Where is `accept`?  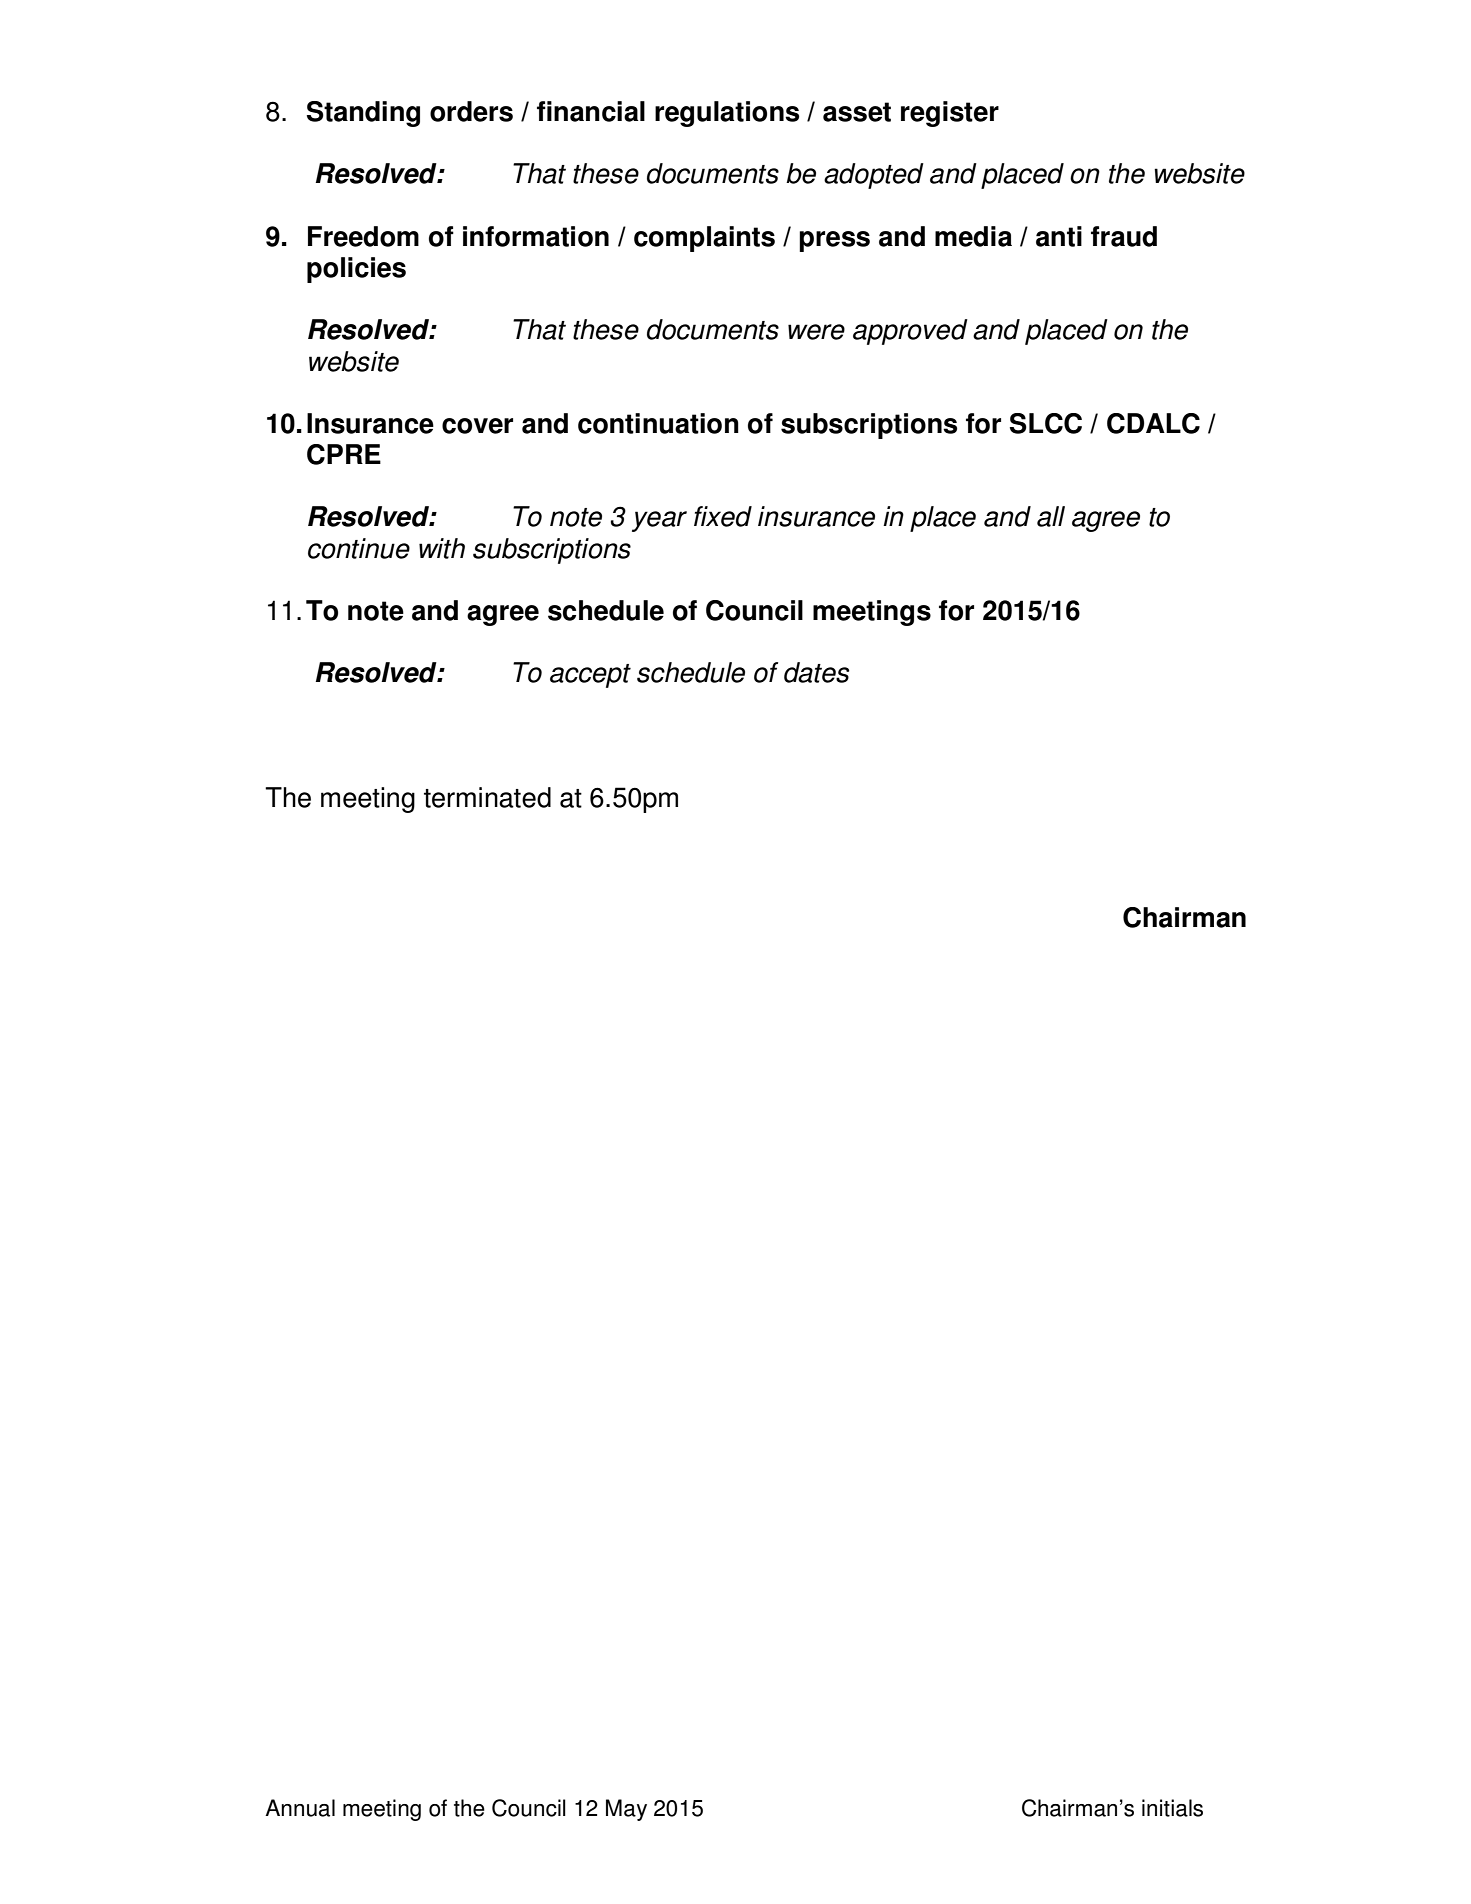
accept is located at coordinates (590, 676).
